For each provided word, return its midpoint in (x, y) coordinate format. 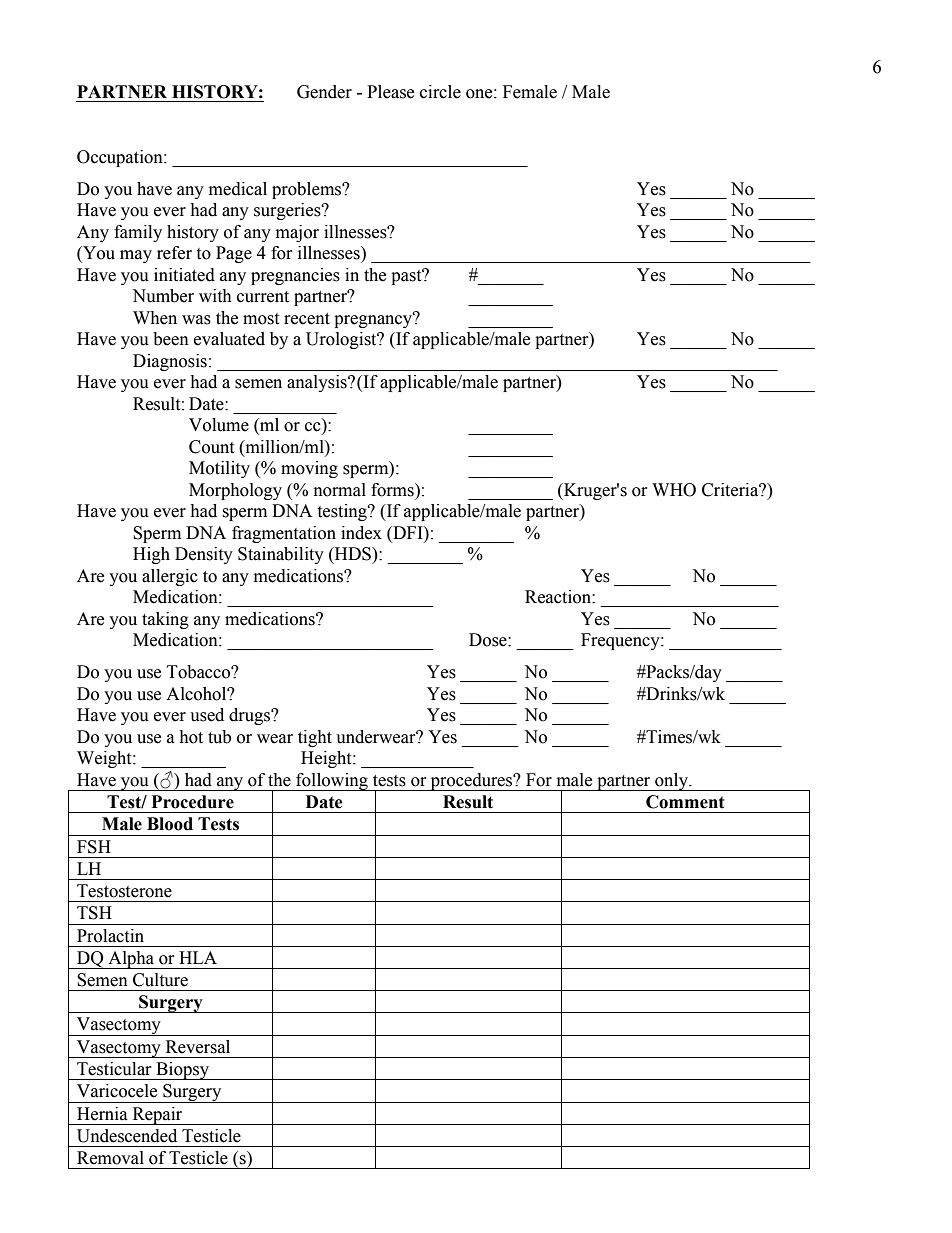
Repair (157, 1116)
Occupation (121, 158)
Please (390, 92)
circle (440, 92)
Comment (685, 802)
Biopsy (182, 1071)
